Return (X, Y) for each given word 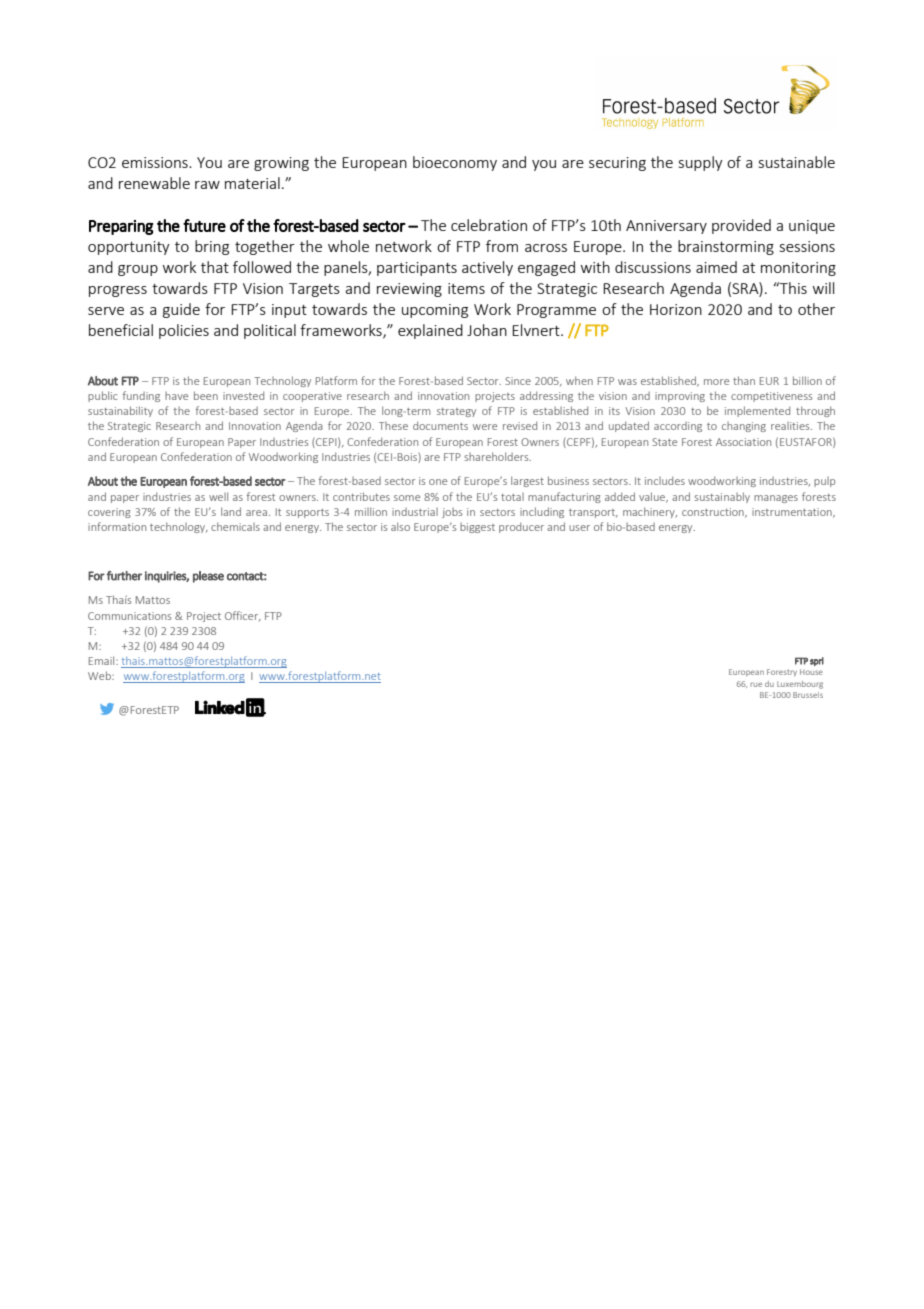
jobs (452, 513)
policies (184, 331)
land (231, 511)
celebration (489, 225)
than (744, 380)
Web (100, 675)
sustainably (722, 497)
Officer (243, 616)
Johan (487, 330)
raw (207, 185)
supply (701, 163)
